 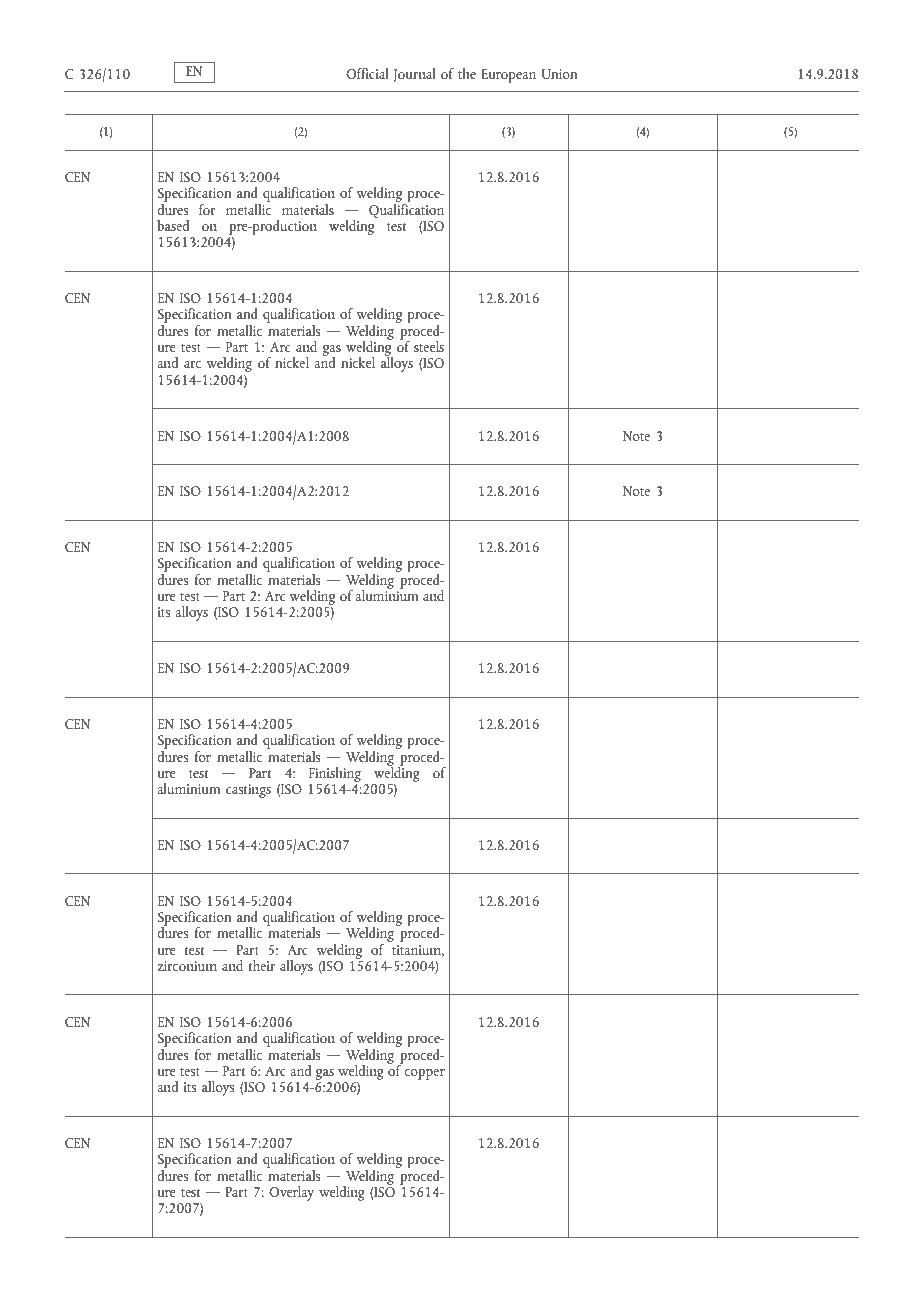 What do you see at coordinates (173, 225) in the screenshot?
I see `based` at bounding box center [173, 225].
